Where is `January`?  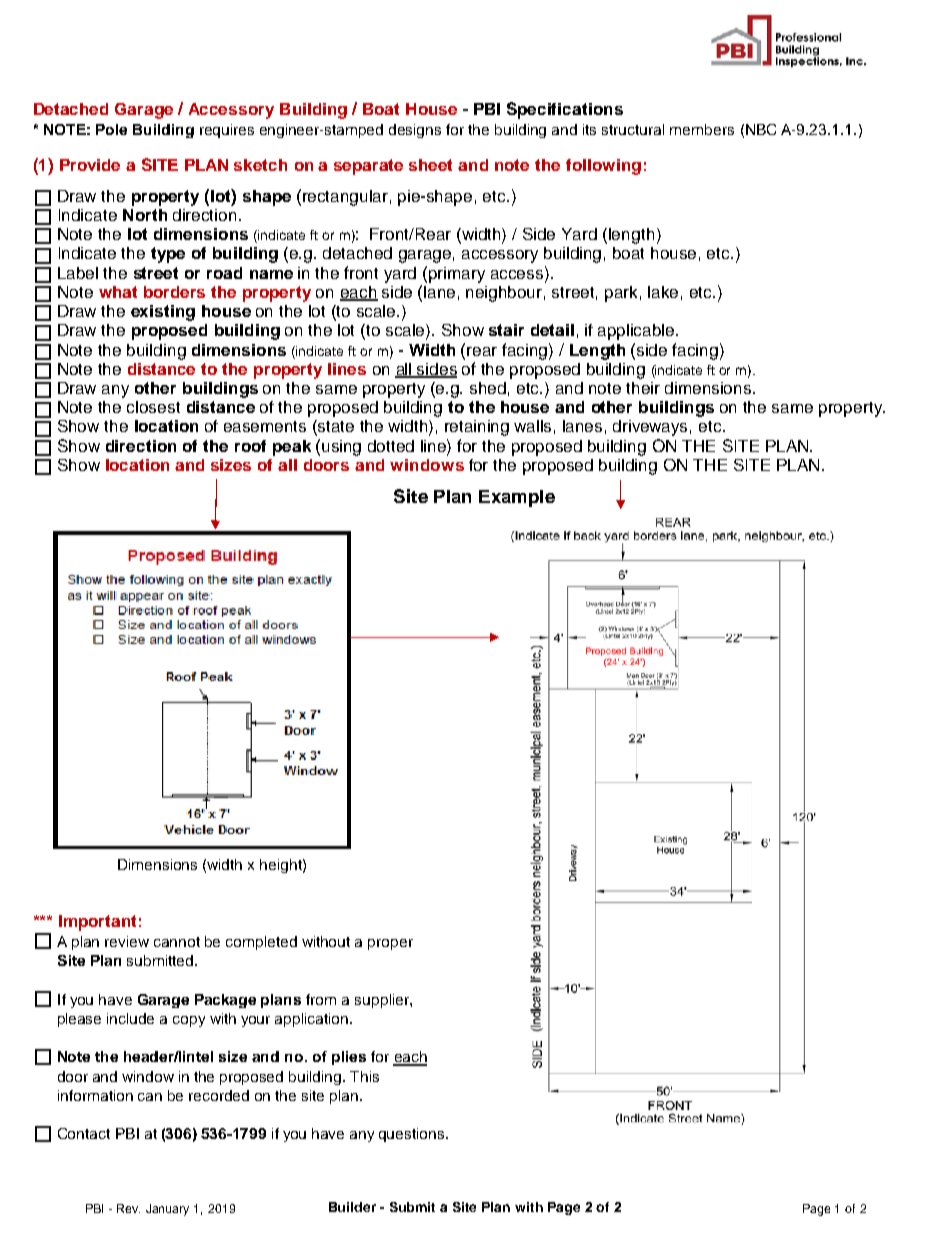
January is located at coordinates (167, 1210).
